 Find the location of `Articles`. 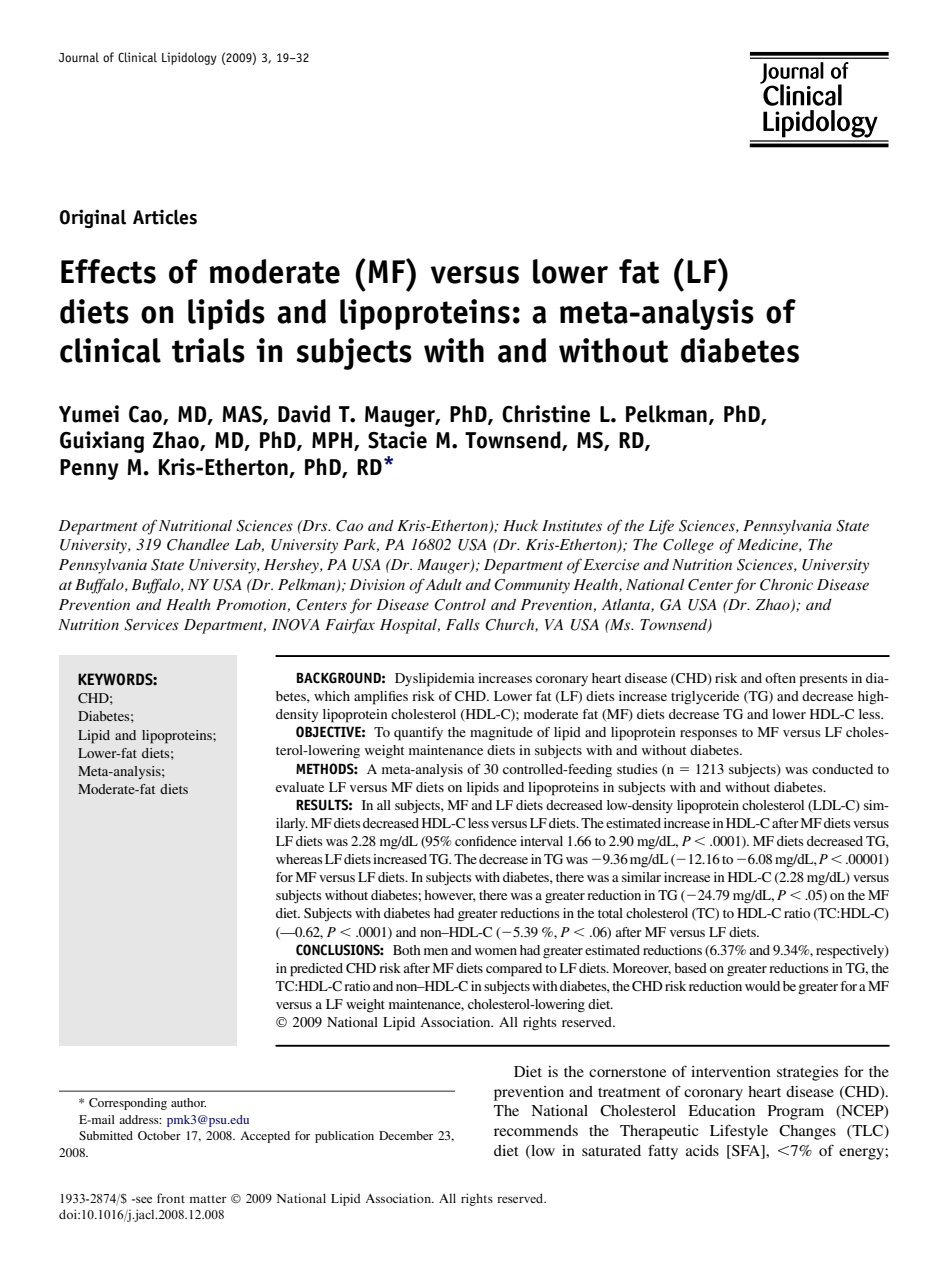

Articles is located at coordinates (165, 217).
